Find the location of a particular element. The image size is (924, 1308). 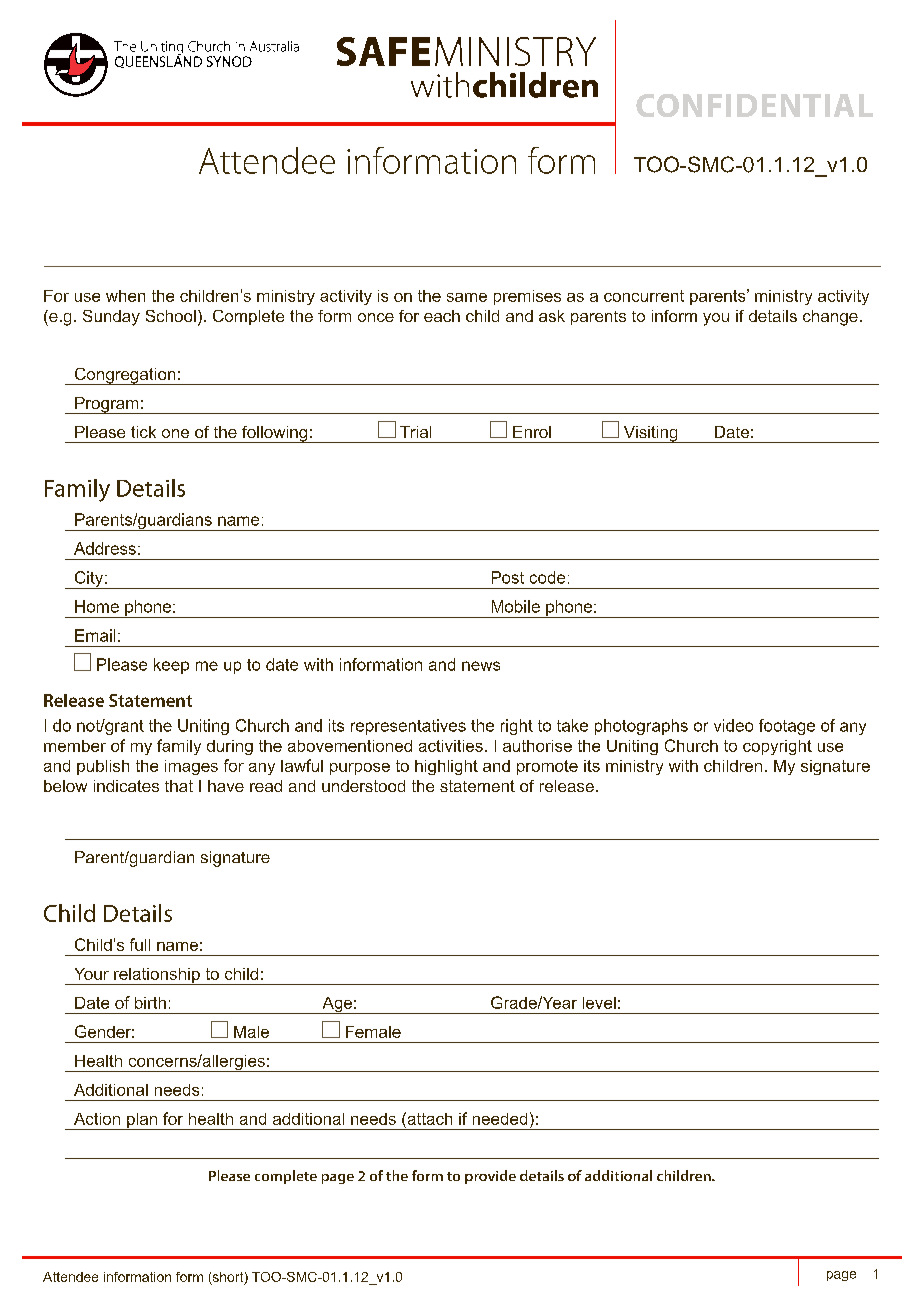

change is located at coordinates (830, 318).
